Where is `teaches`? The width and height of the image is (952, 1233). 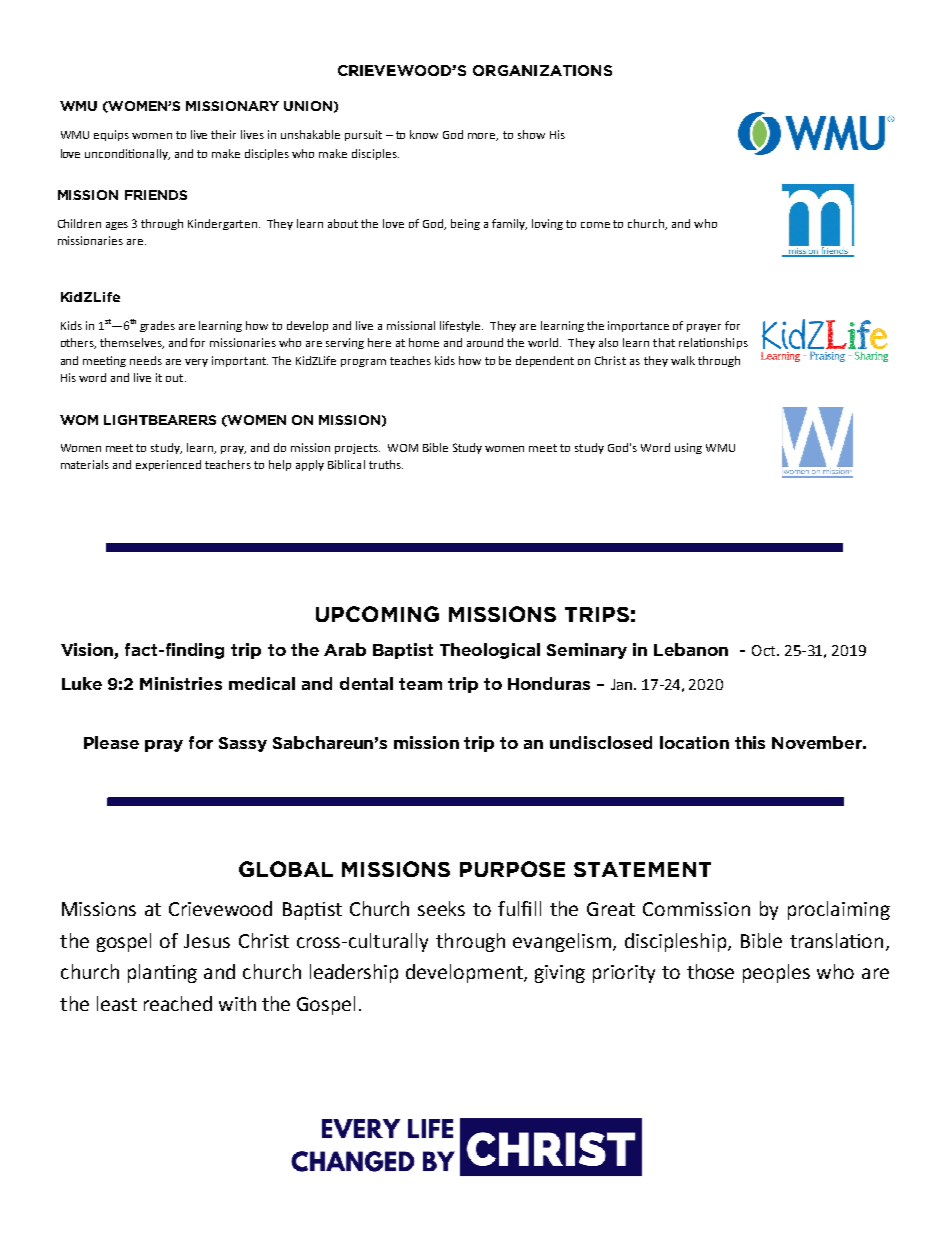
teaches is located at coordinates (410, 360).
